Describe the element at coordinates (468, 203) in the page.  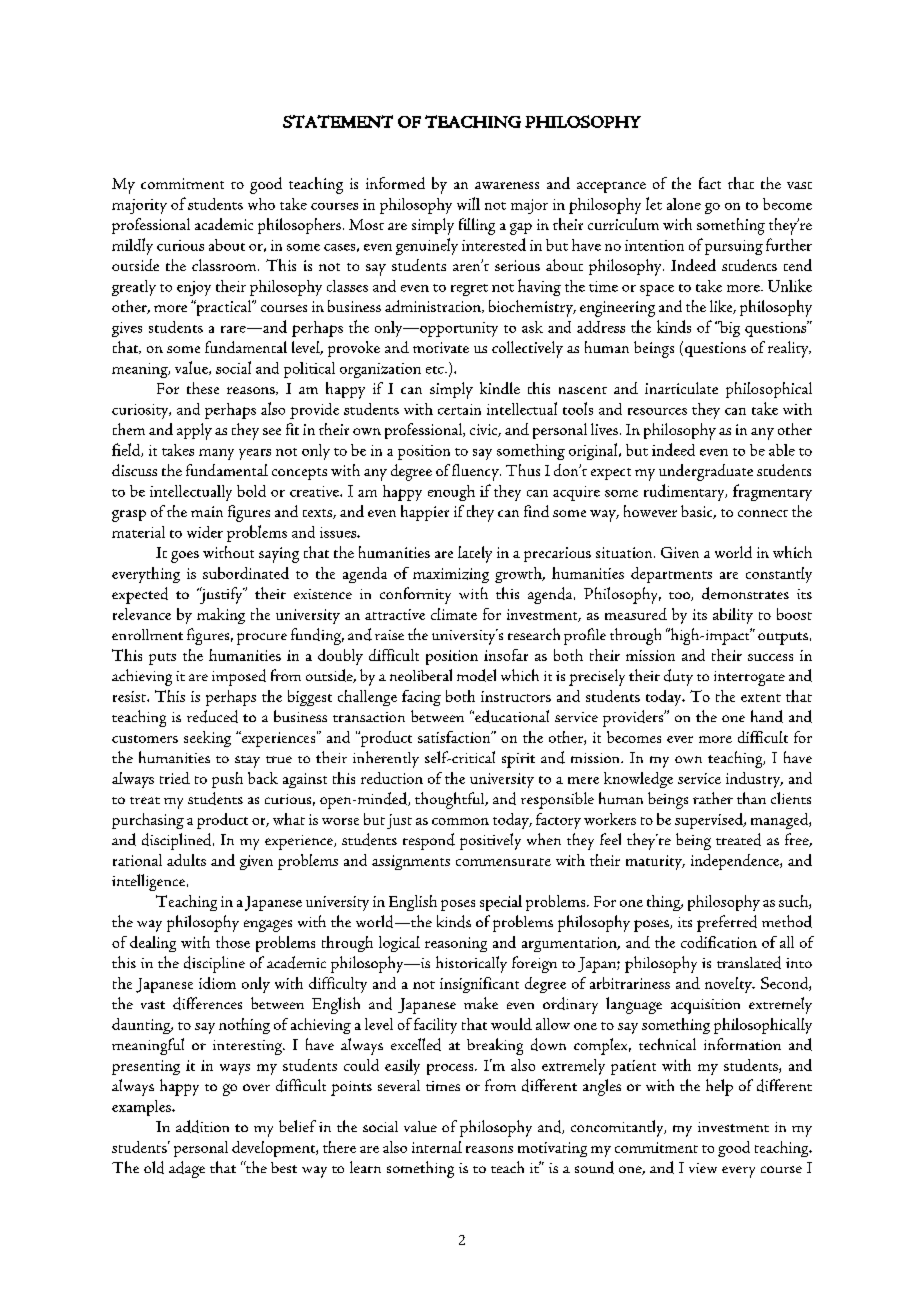
I see `will` at that location.
